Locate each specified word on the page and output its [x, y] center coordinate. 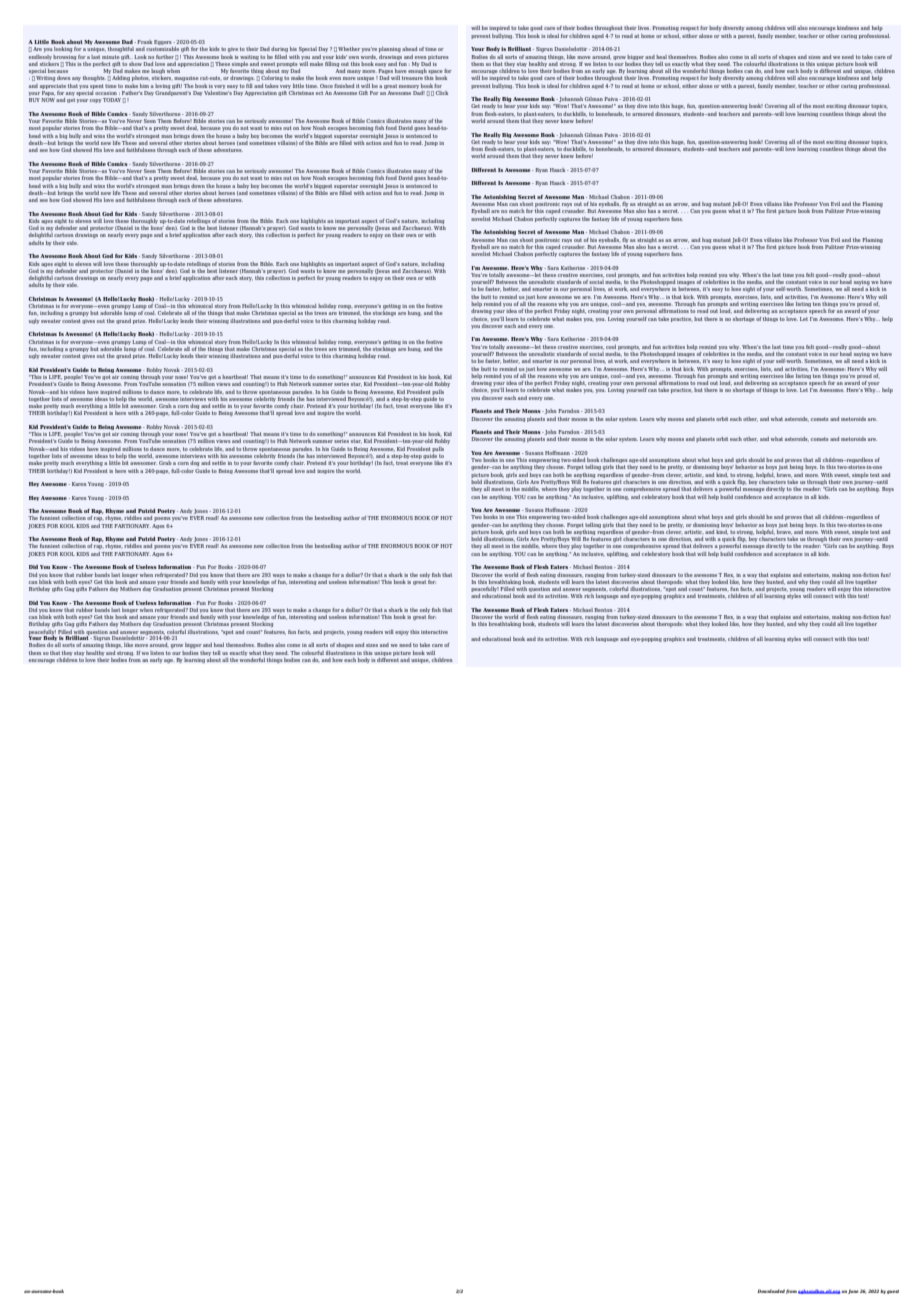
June [853, 1292]
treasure [412, 78]
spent [97, 87]
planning [390, 49]
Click [442, 93]
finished [344, 86]
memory [409, 87]
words [369, 57]
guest [893, 1292]
